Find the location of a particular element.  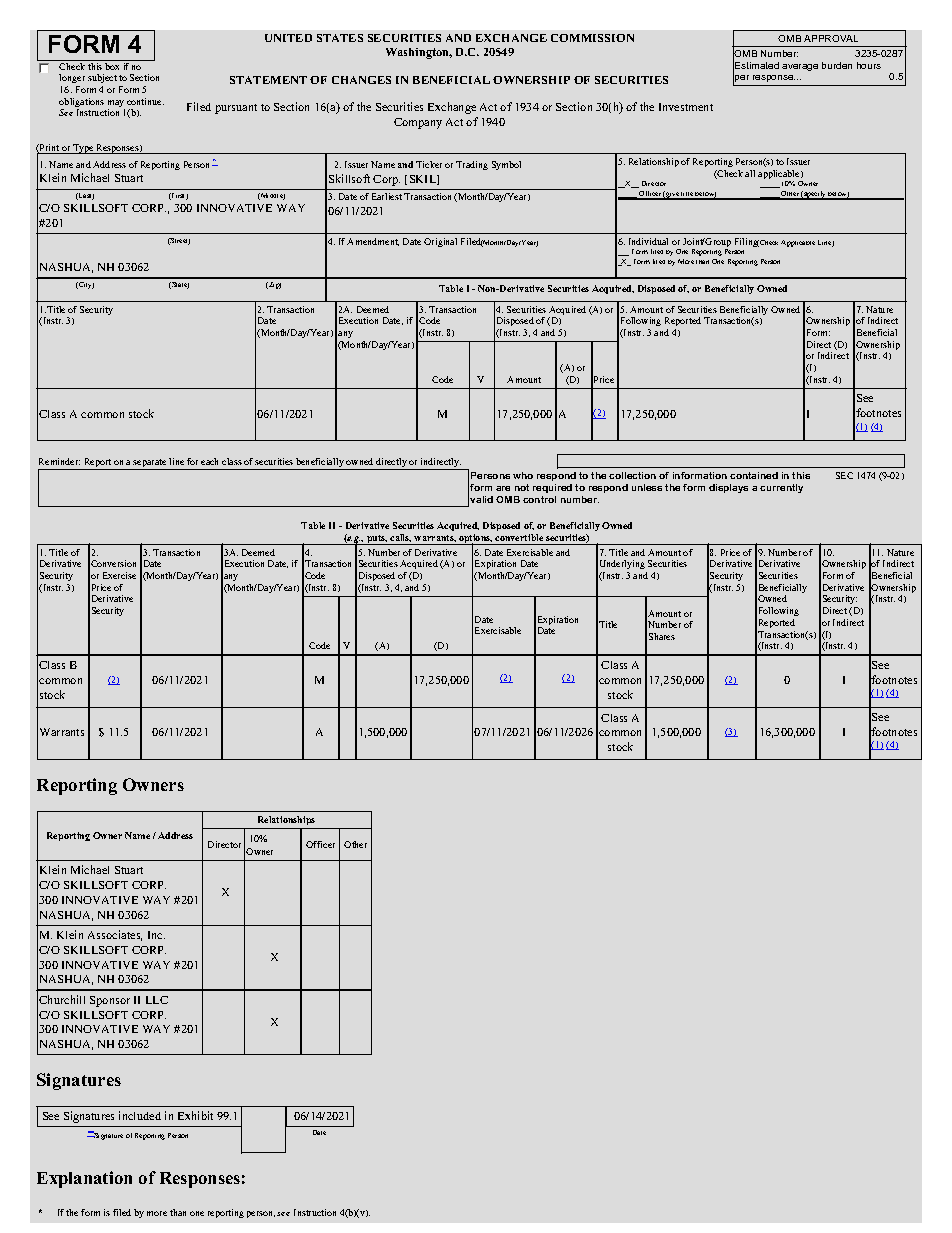

Washington is located at coordinates (419, 53).
